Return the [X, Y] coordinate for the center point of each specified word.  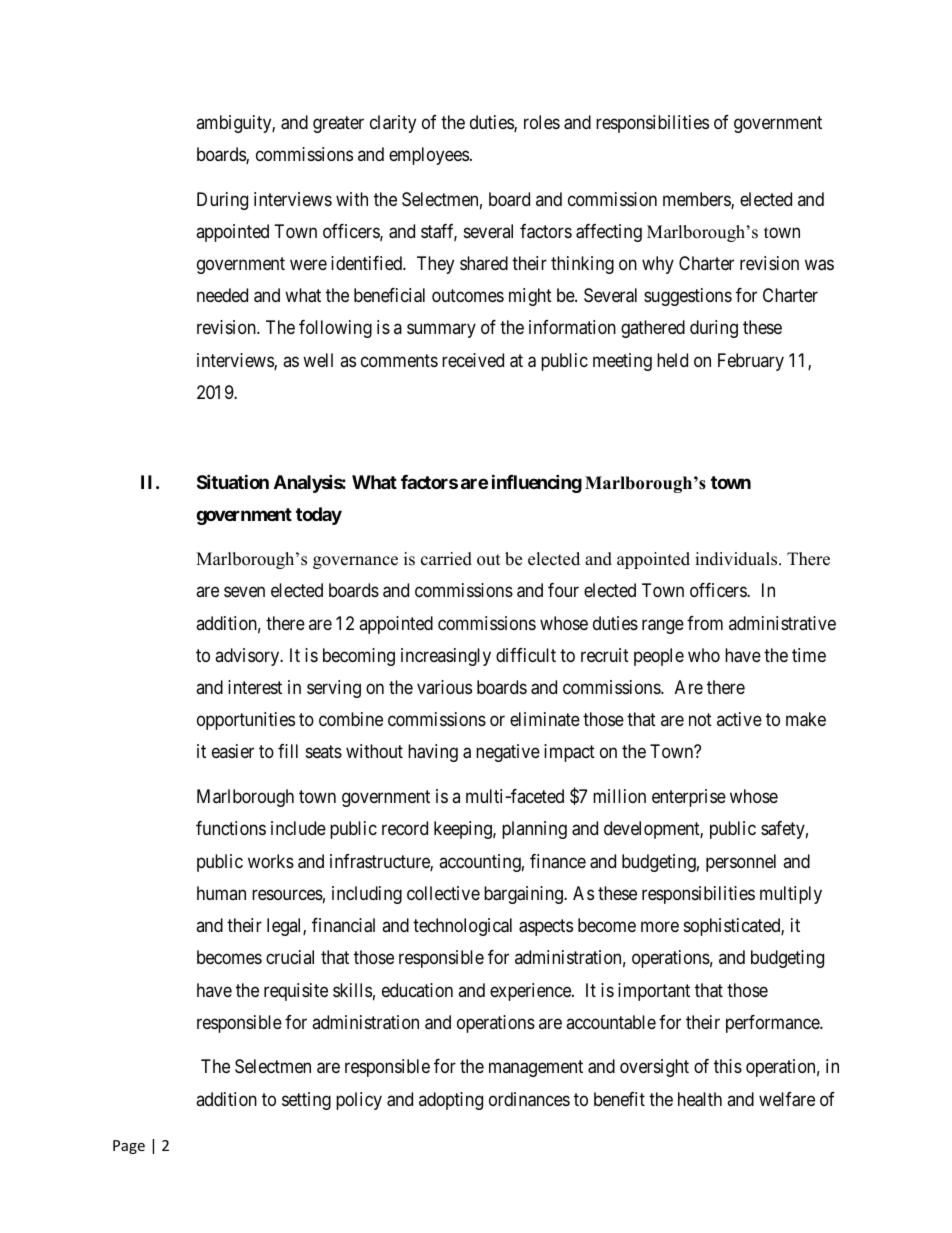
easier [233, 751]
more [660, 926]
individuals [737, 559]
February [751, 362]
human [221, 893]
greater [338, 124]
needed [222, 295]
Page [129, 1147]
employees [429, 156]
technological [462, 927]
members [697, 200]
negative [508, 753]
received [473, 360]
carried [446, 559]
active [739, 719]
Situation [233, 481]
